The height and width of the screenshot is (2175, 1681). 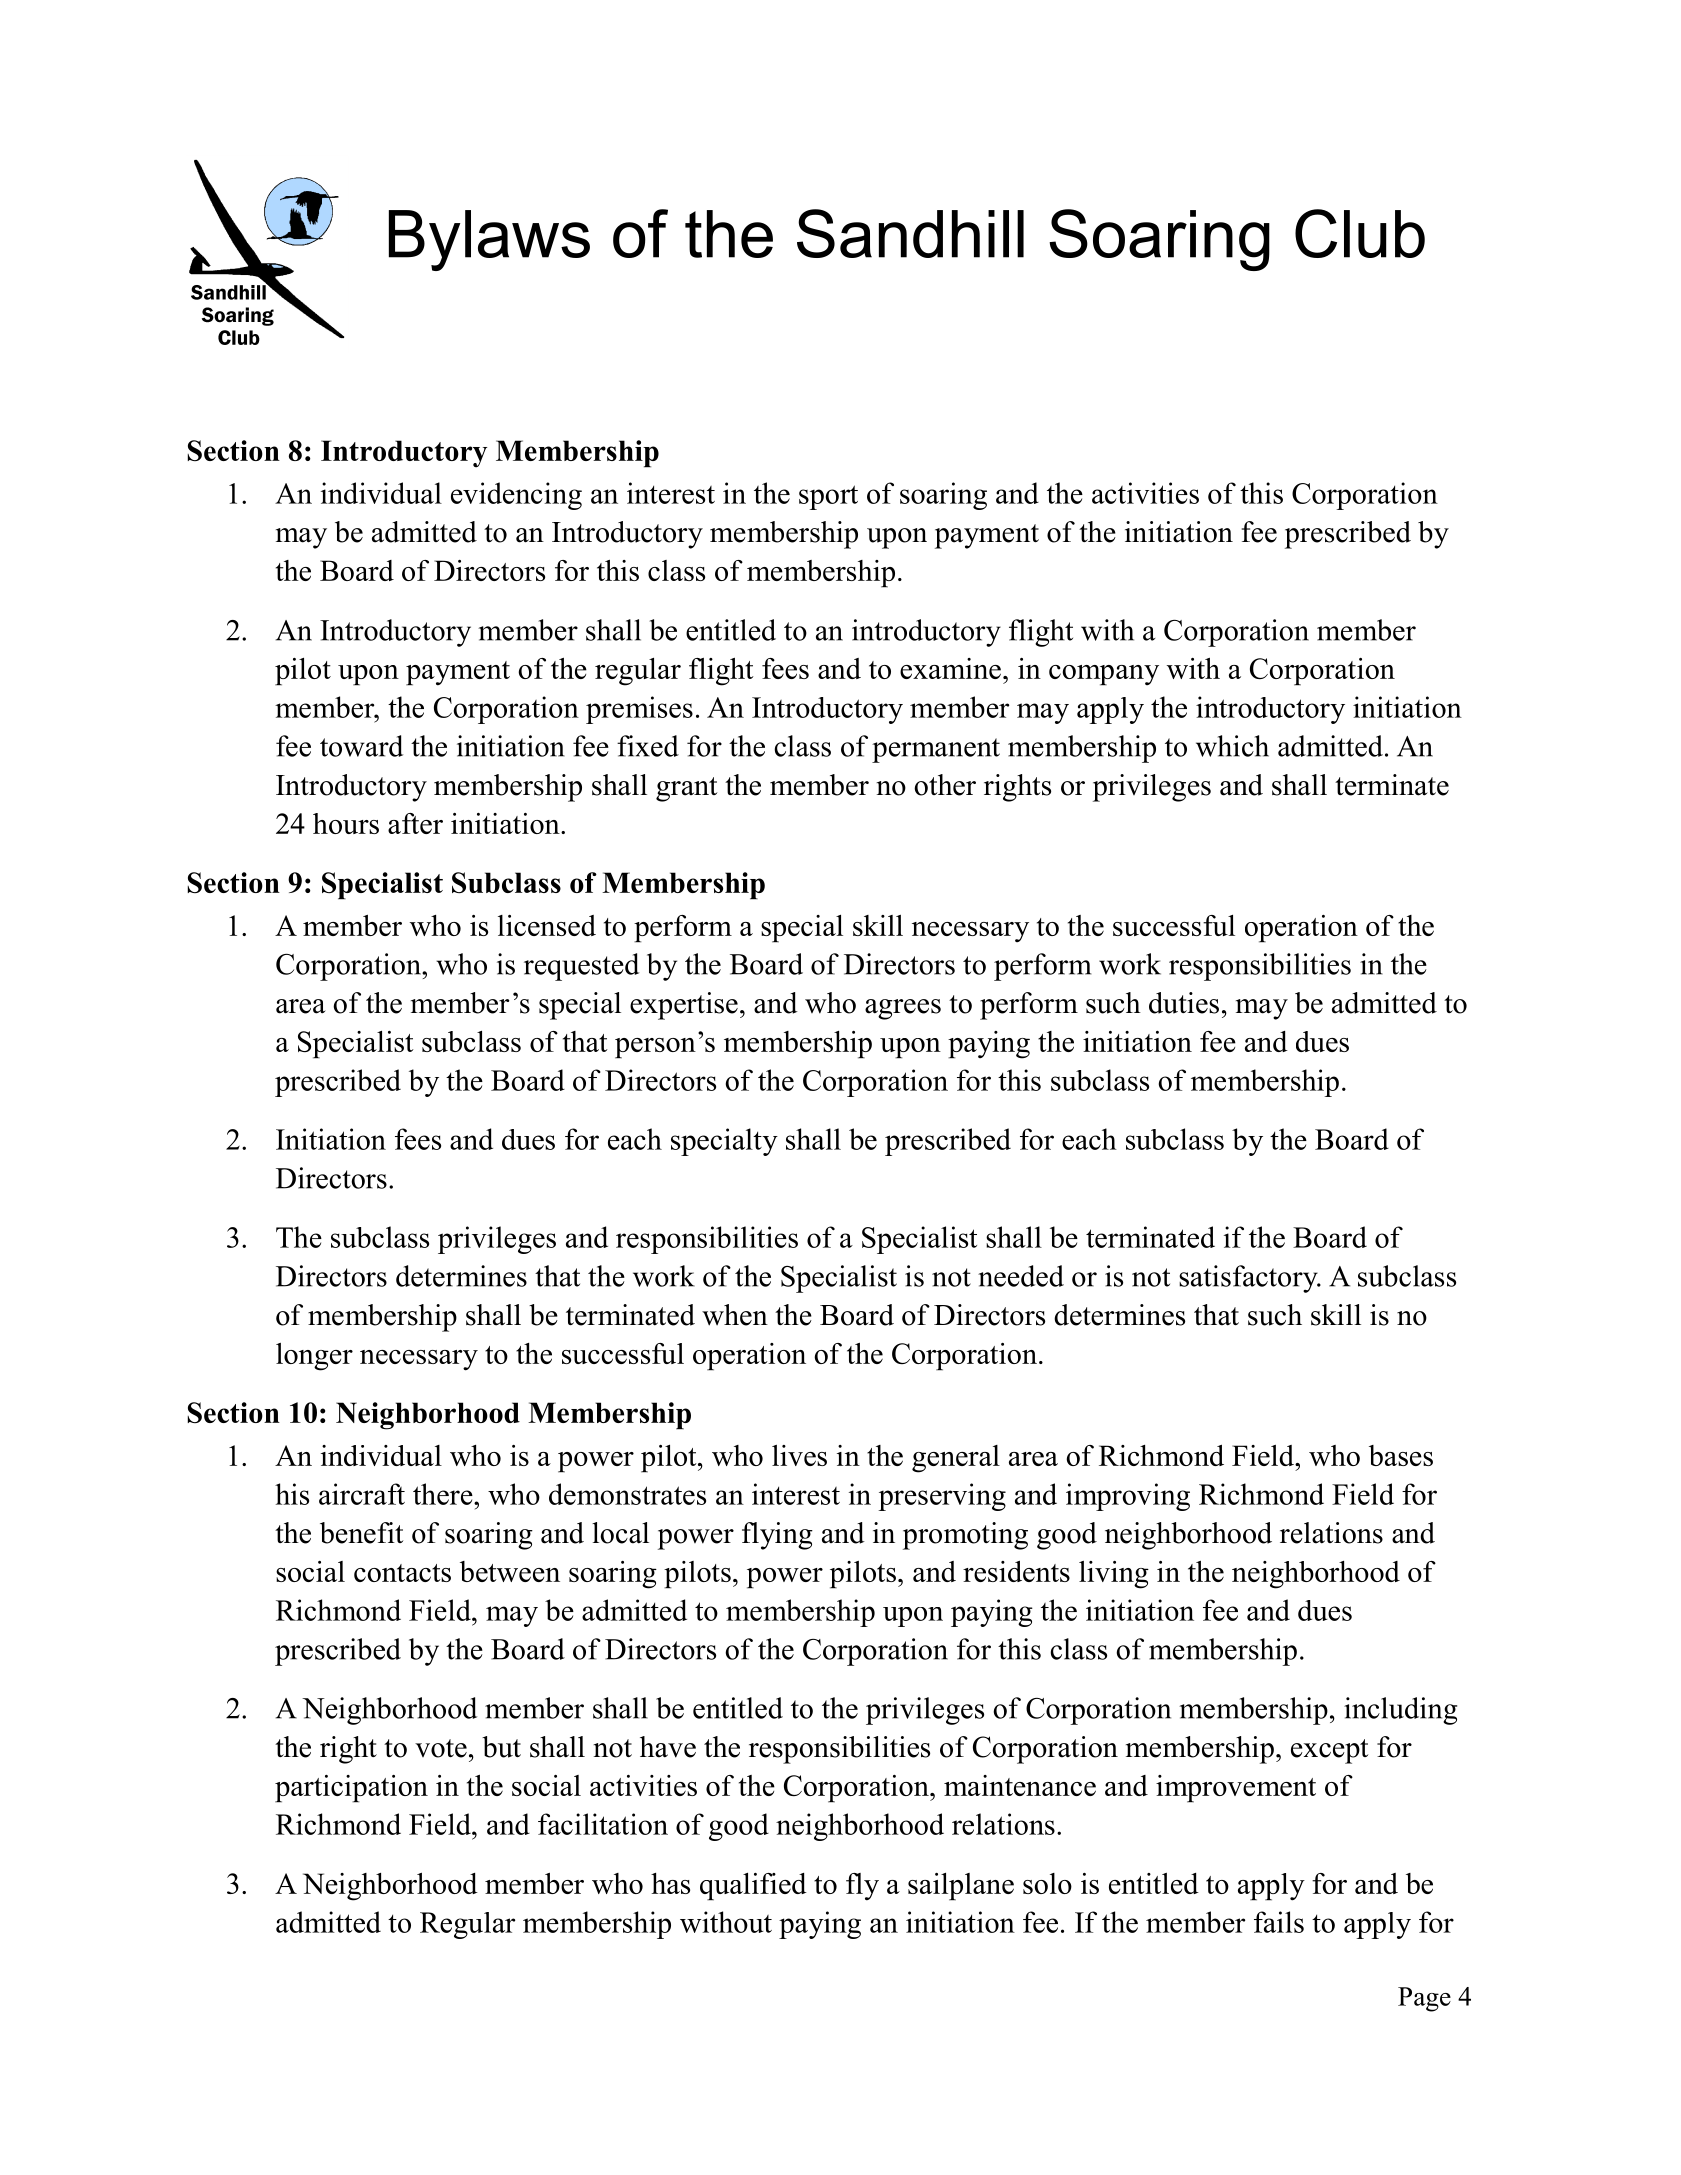 What do you see at coordinates (603, 1824) in the screenshot?
I see `facilitation` at bounding box center [603, 1824].
